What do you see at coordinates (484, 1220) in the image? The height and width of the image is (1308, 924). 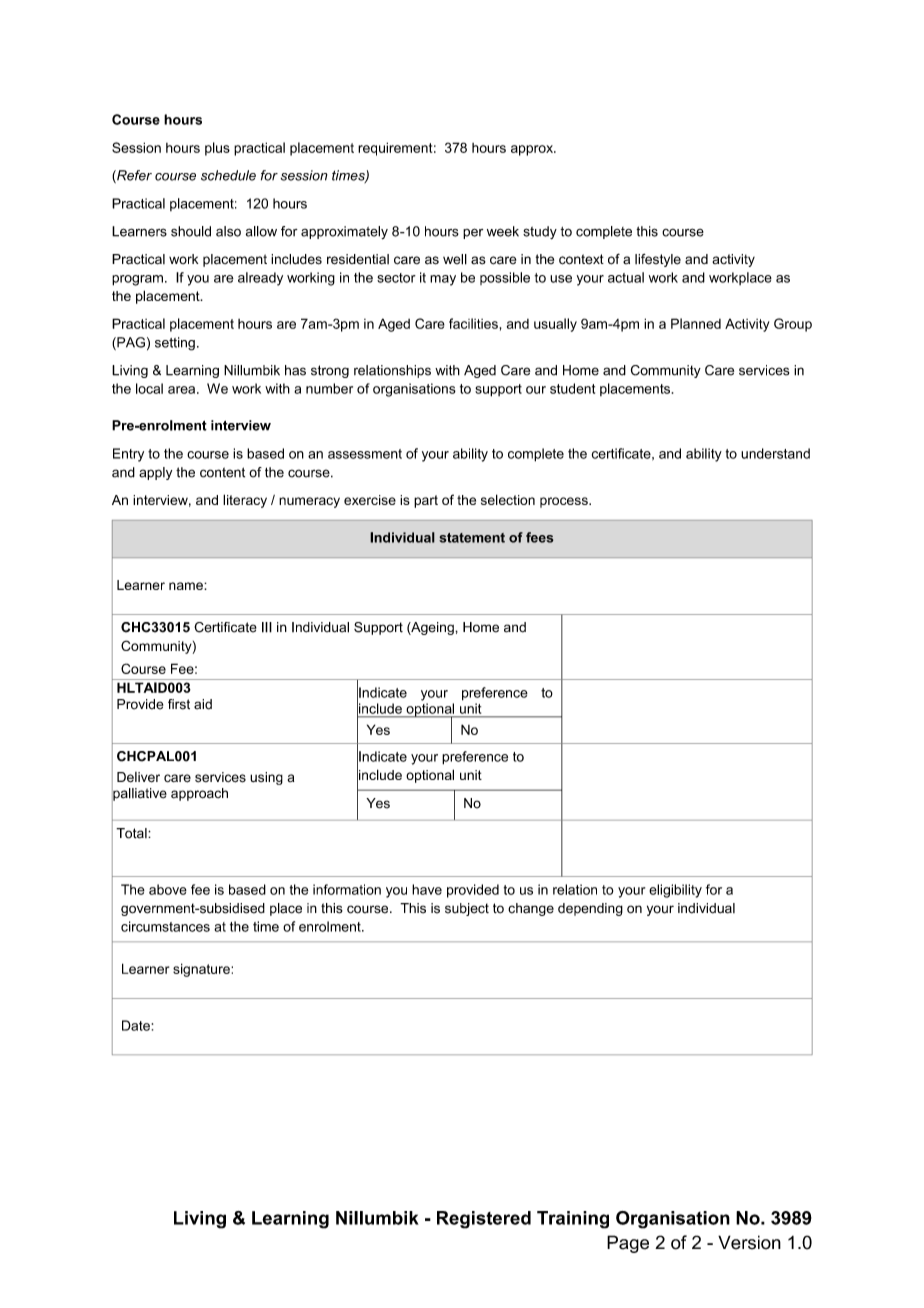 I see `Registered` at bounding box center [484, 1220].
